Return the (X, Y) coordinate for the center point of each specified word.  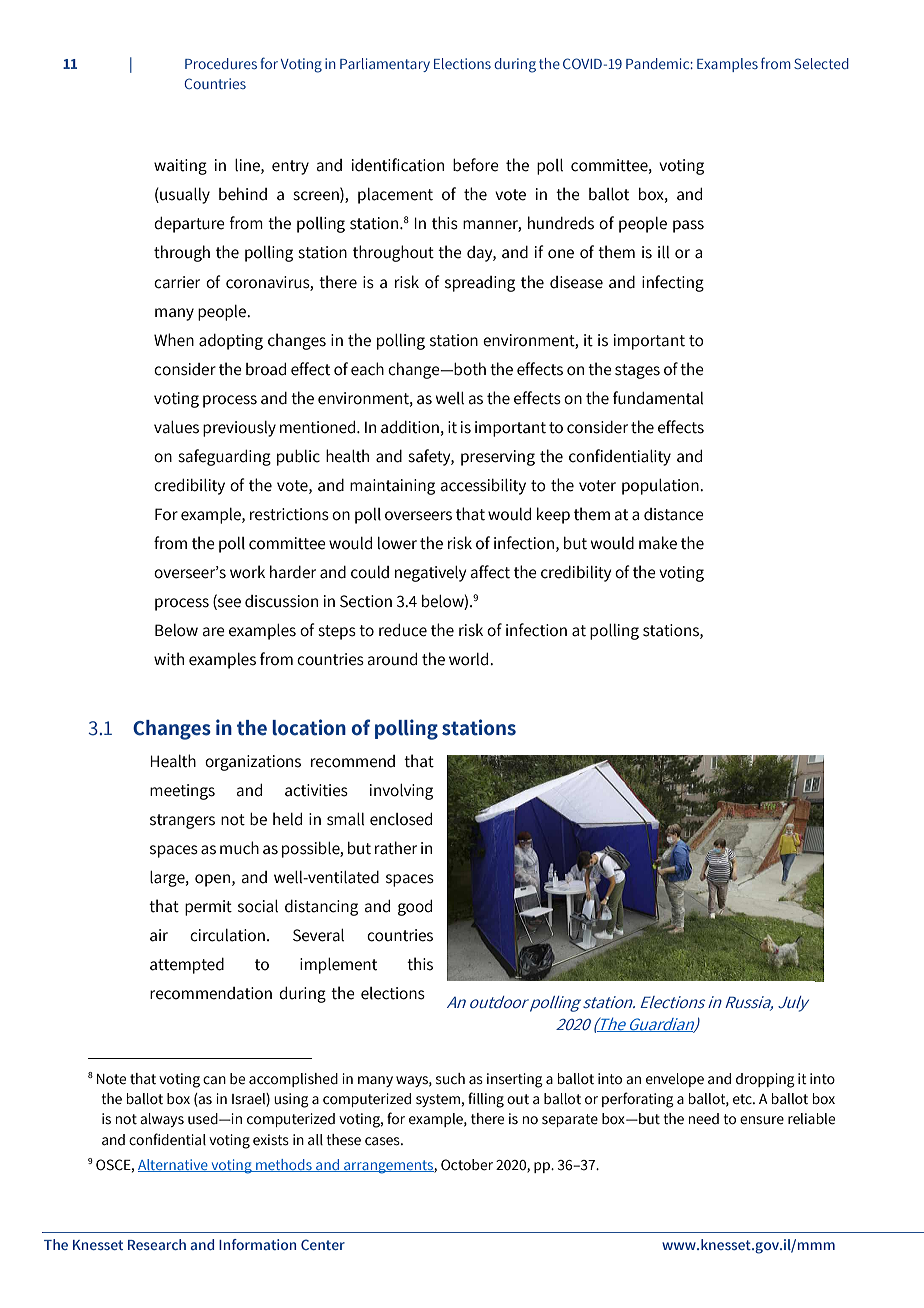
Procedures (221, 63)
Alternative (174, 1165)
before (476, 165)
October (467, 1165)
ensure (762, 1120)
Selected (821, 63)
